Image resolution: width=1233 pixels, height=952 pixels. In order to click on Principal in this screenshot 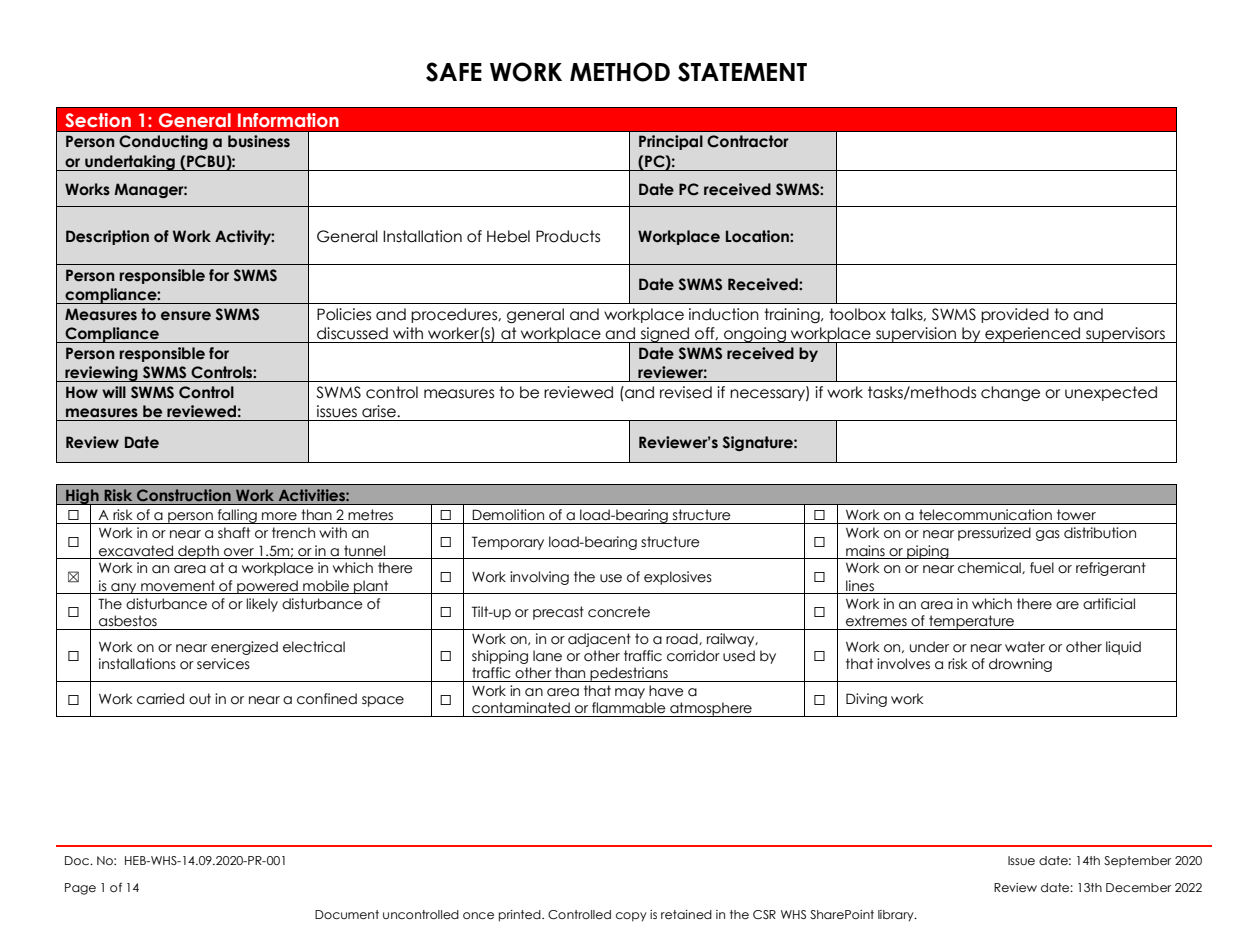, I will do `click(671, 142)`.
